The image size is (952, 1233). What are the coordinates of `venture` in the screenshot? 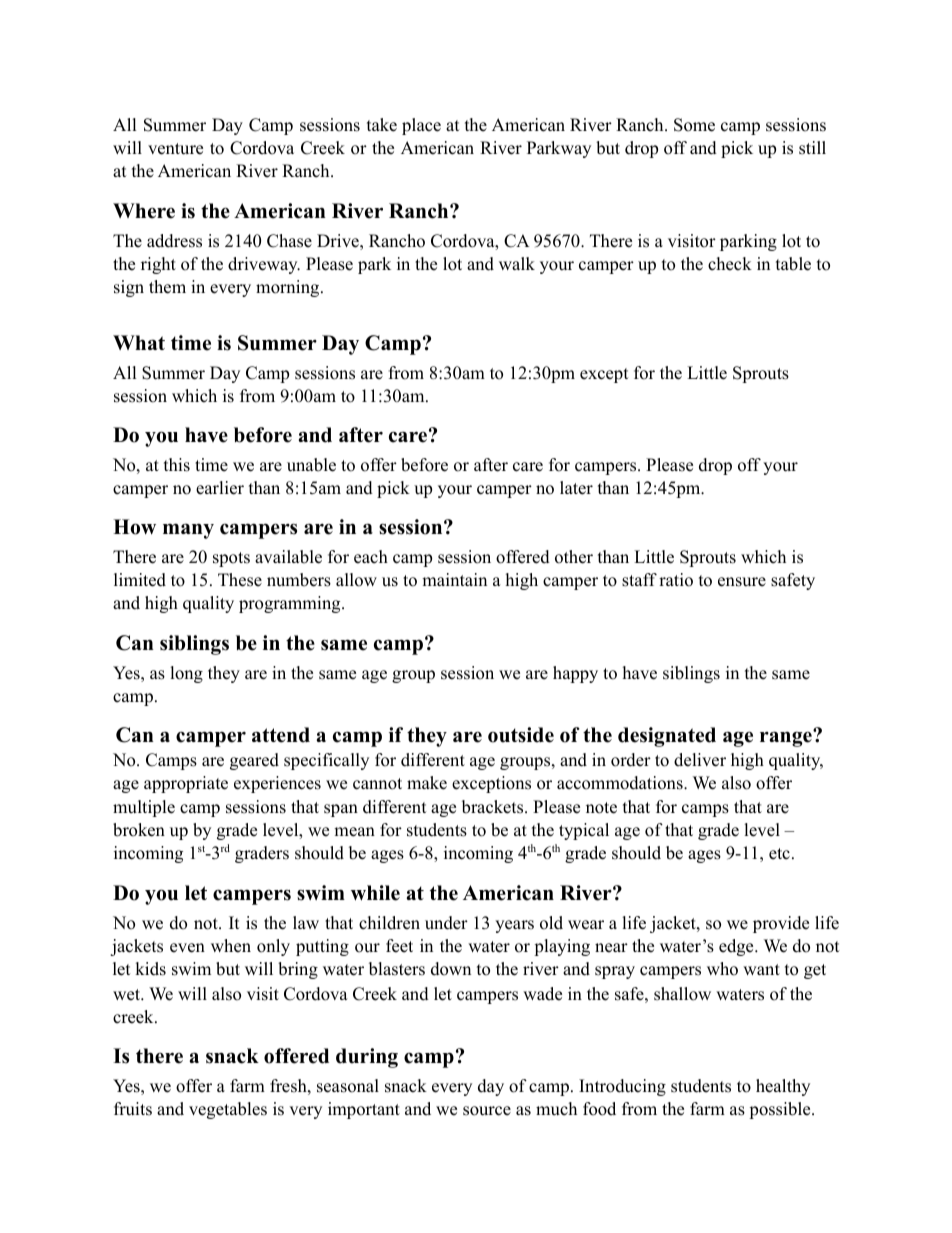 It's located at (175, 149).
